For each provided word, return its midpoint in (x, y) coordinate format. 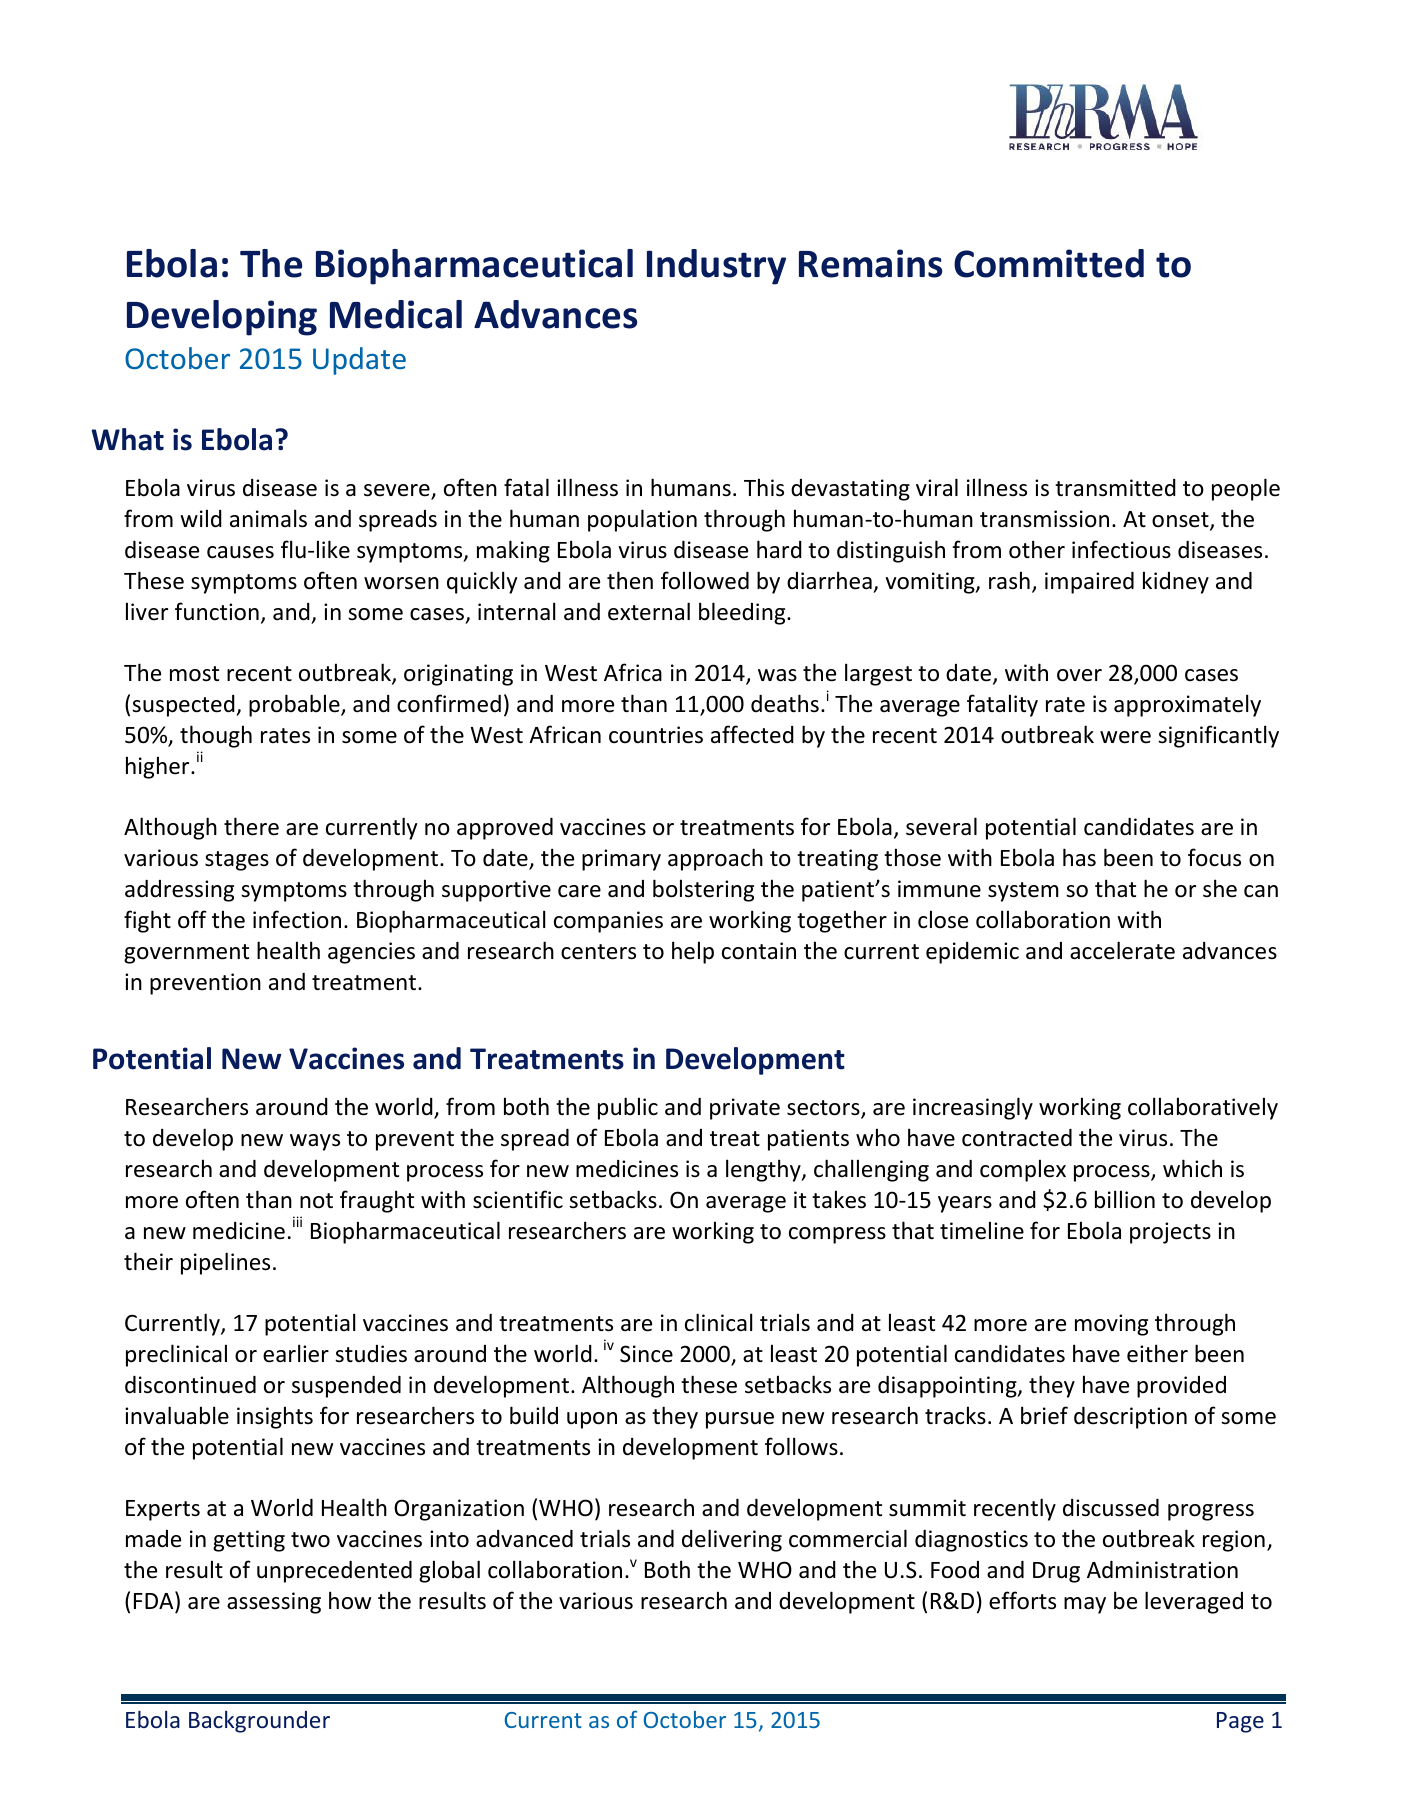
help (693, 952)
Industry (716, 267)
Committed (1049, 263)
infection (297, 919)
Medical (396, 314)
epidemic (972, 953)
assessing (274, 1603)
